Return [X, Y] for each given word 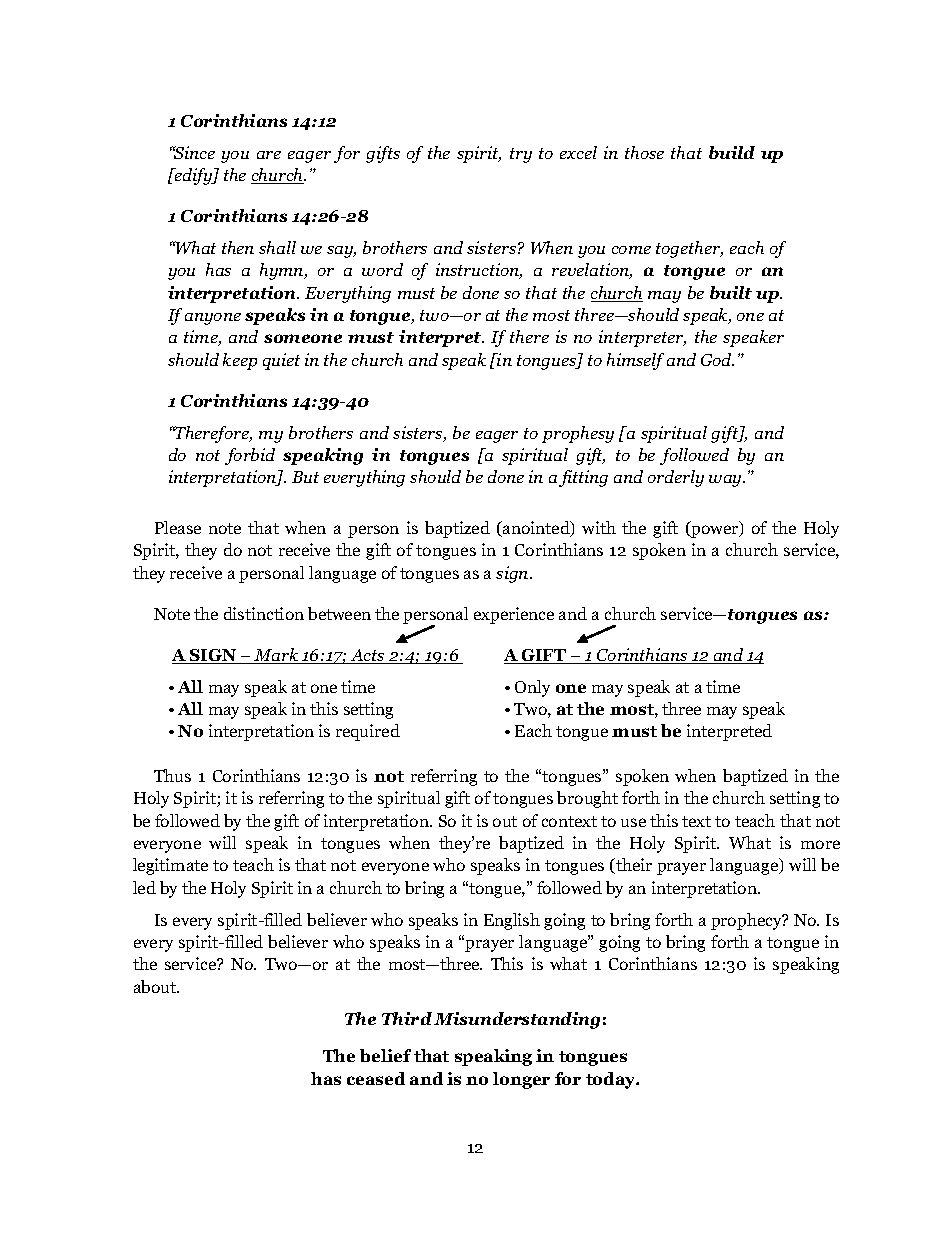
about [156, 986]
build [732, 152]
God [717, 359]
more [820, 844]
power [715, 531]
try [521, 155]
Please [178, 527]
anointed [536, 529]
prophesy [578, 434]
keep [240, 361]
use [633, 822]
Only [532, 688]
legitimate [170, 866]
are [269, 155]
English [512, 921]
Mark [277, 656]
